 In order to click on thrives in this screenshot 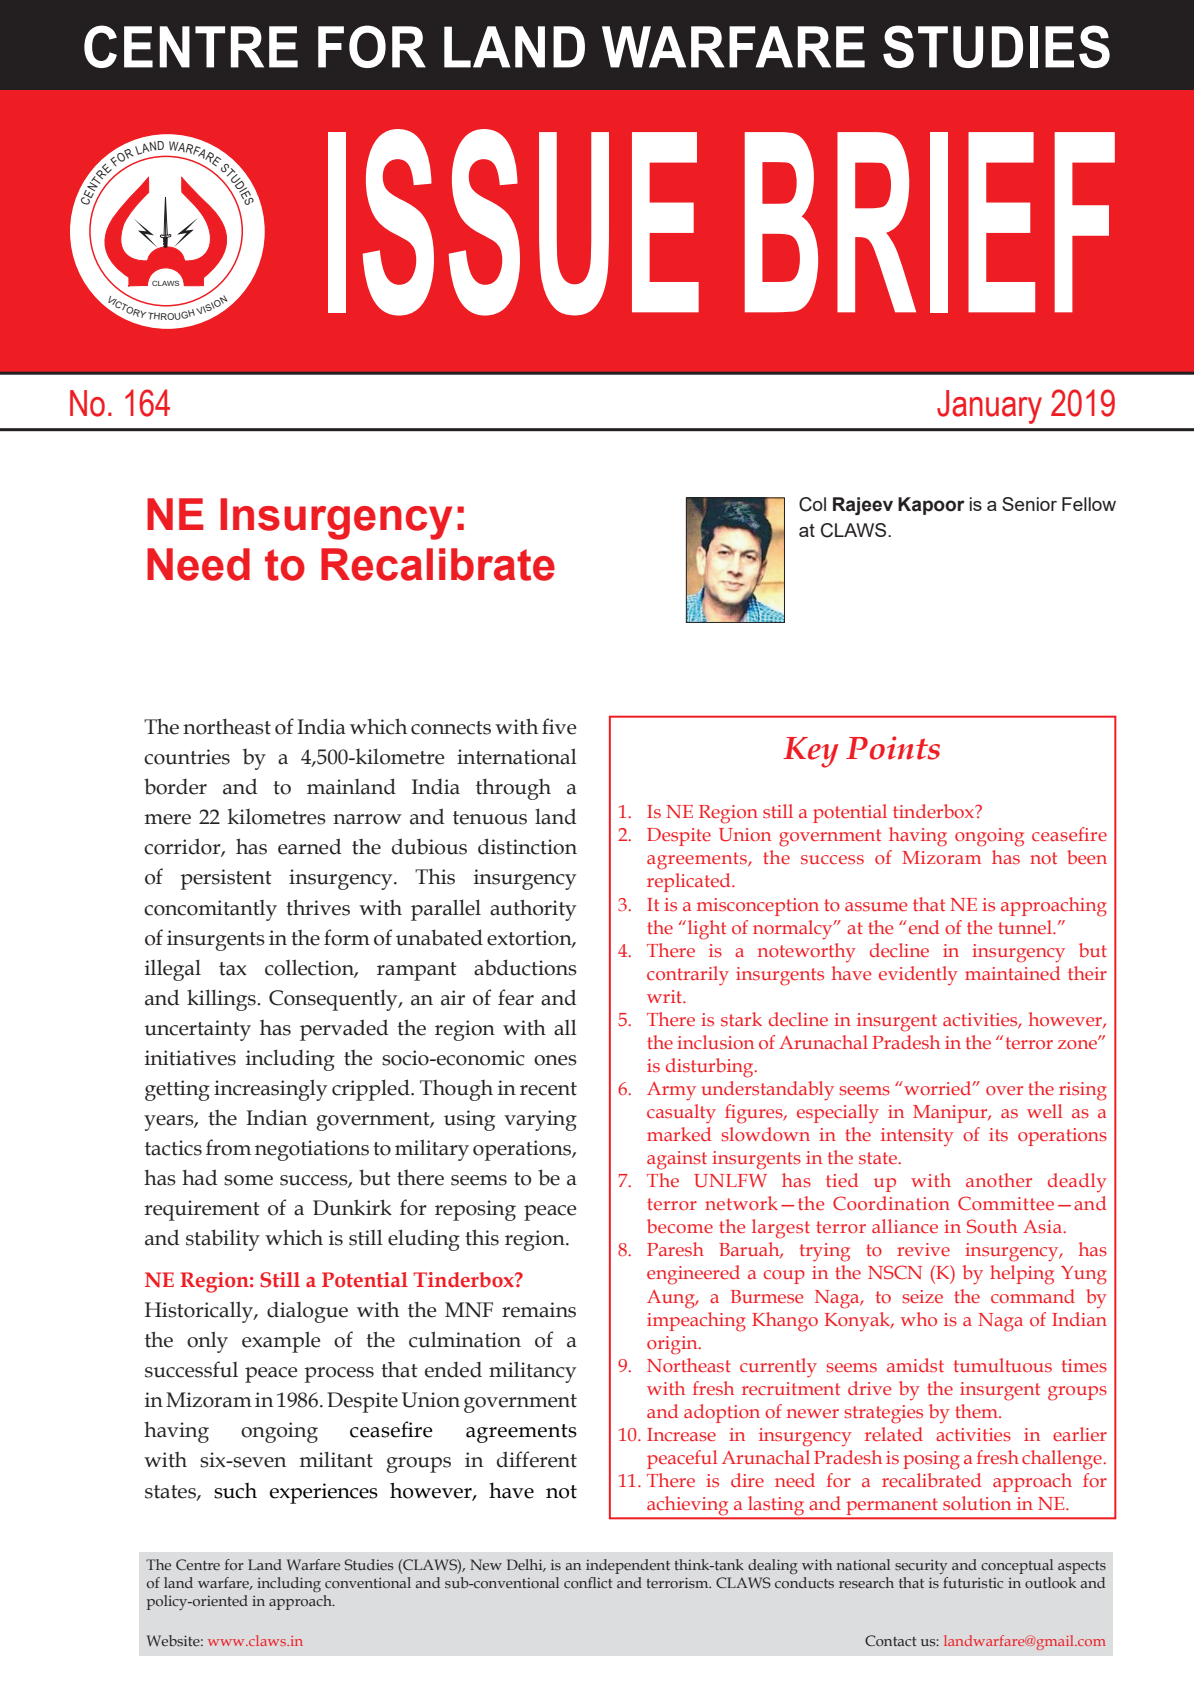, I will do `click(318, 907)`.
